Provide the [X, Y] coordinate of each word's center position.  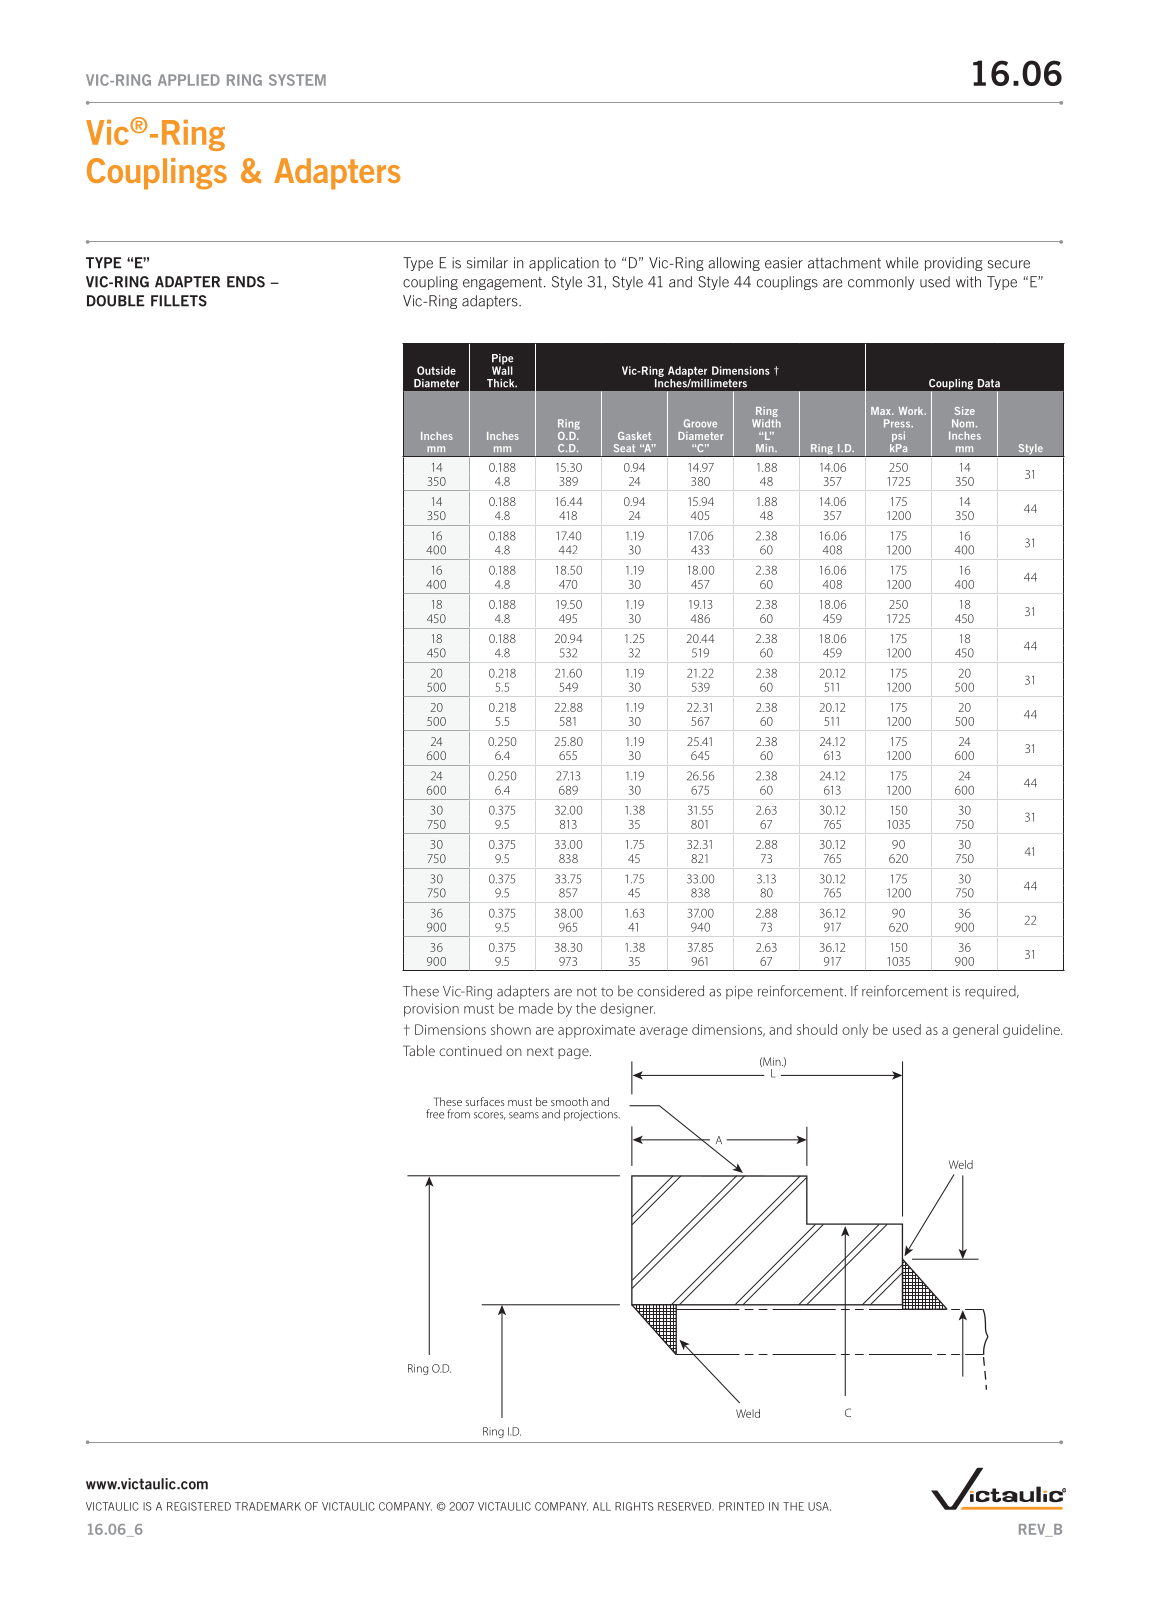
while [902, 263]
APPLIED [189, 80]
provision [431, 1010]
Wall [502, 369]
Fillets [179, 301]
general [975, 1031]
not [587, 992]
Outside [436, 370]
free [435, 1114]
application [564, 264]
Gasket [634, 436]
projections [592, 1115]
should [817, 1029]
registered [199, 1506]
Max [882, 411]
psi [898, 436]
